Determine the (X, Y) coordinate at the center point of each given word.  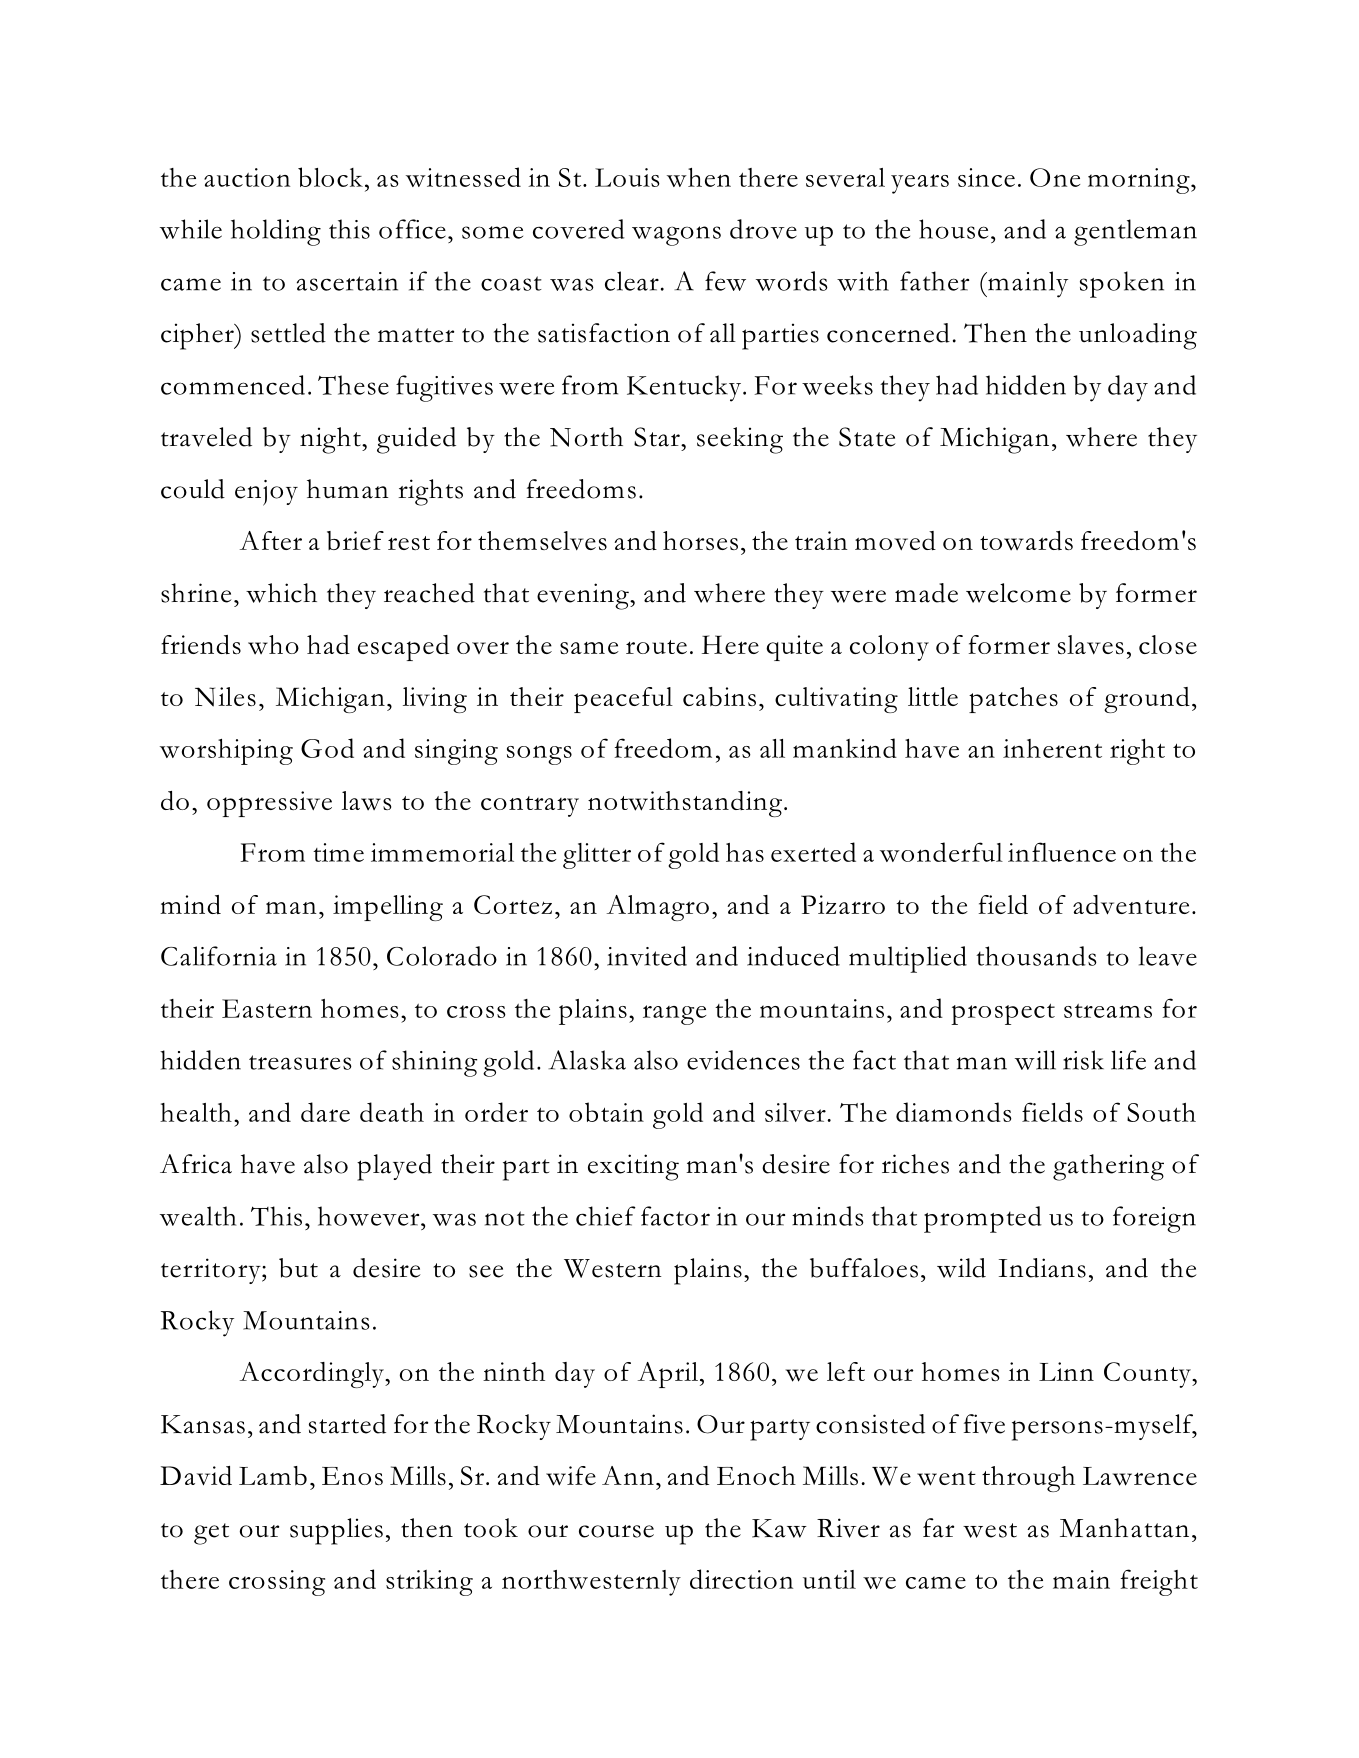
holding (276, 232)
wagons (676, 236)
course (616, 1531)
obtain (606, 1112)
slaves (1091, 645)
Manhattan (1124, 1528)
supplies (336, 1531)
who (273, 645)
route (656, 647)
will (1035, 1060)
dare (325, 1112)
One (1055, 177)
